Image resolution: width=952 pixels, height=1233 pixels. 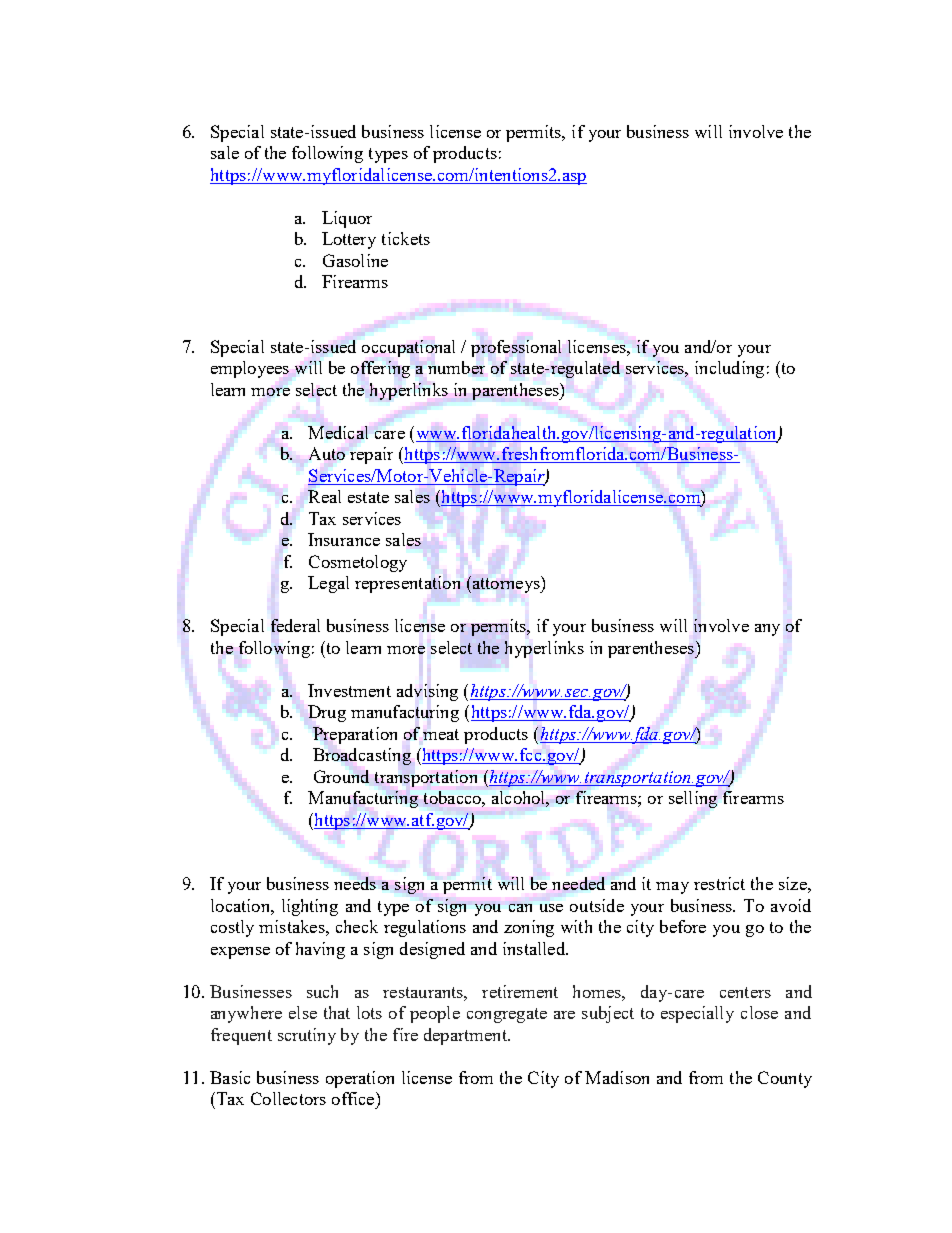 I want to click on Ground, so click(x=341, y=776).
